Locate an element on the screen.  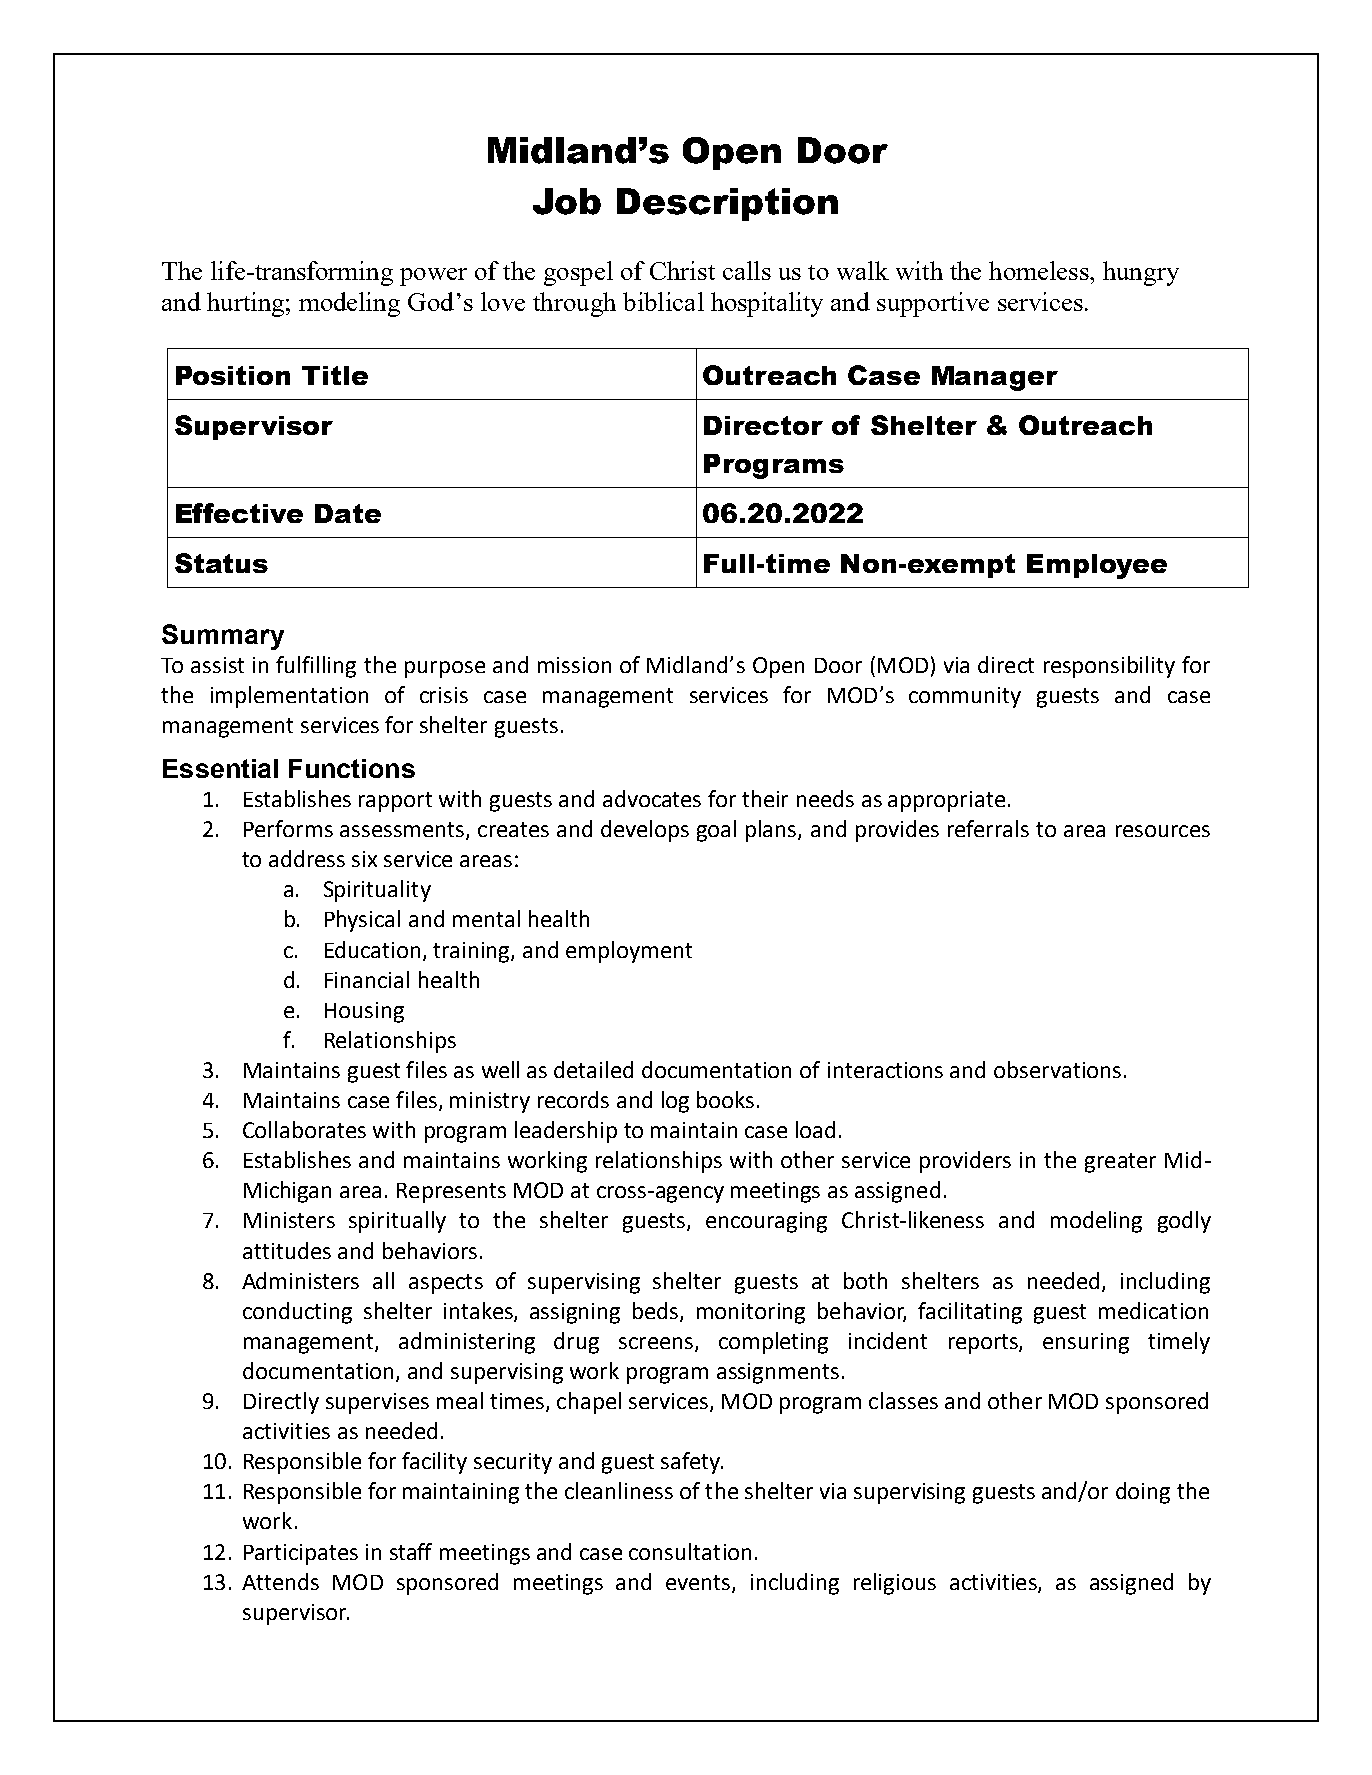
referrals is located at coordinates (988, 828).
